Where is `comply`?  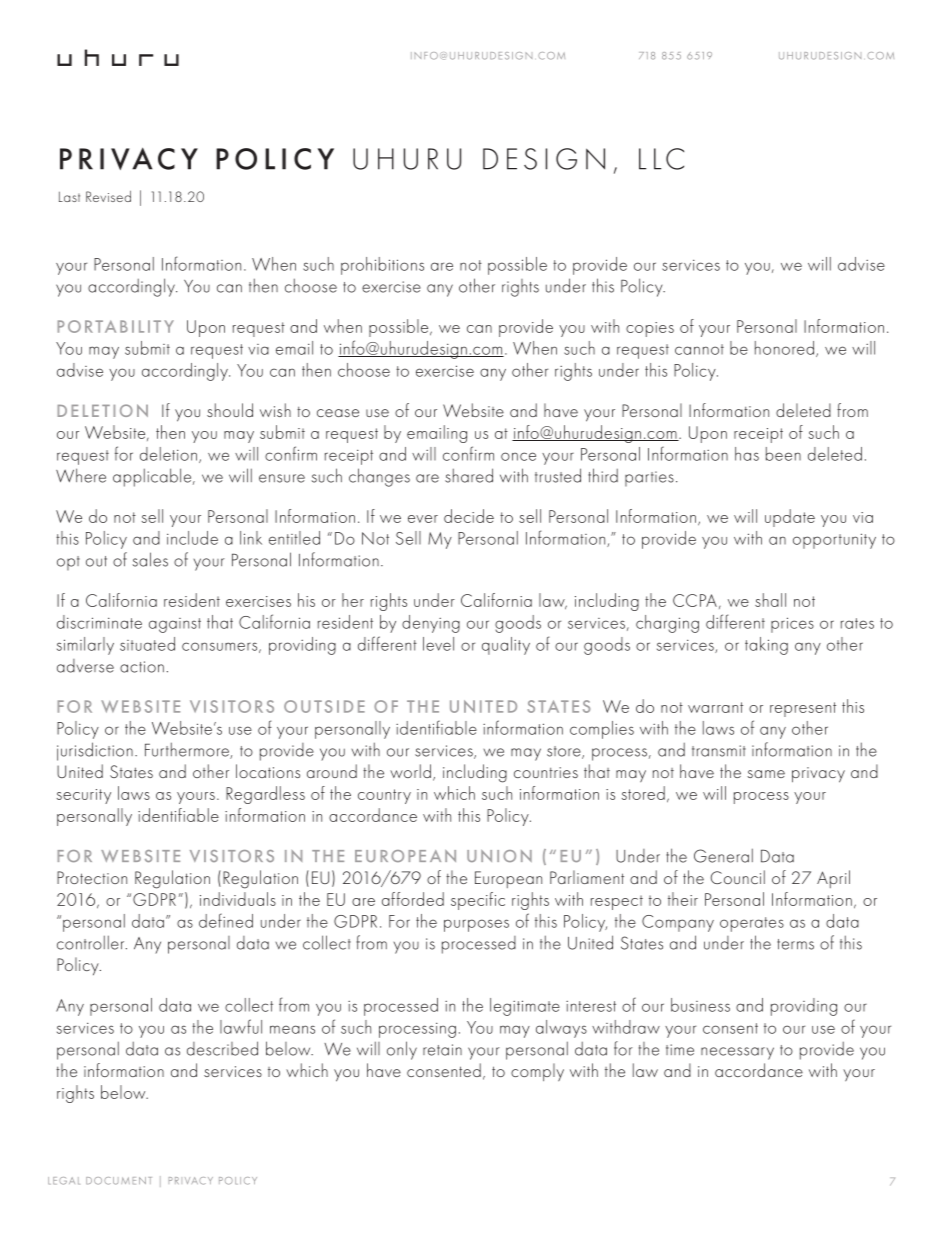
comply is located at coordinates (537, 1072).
